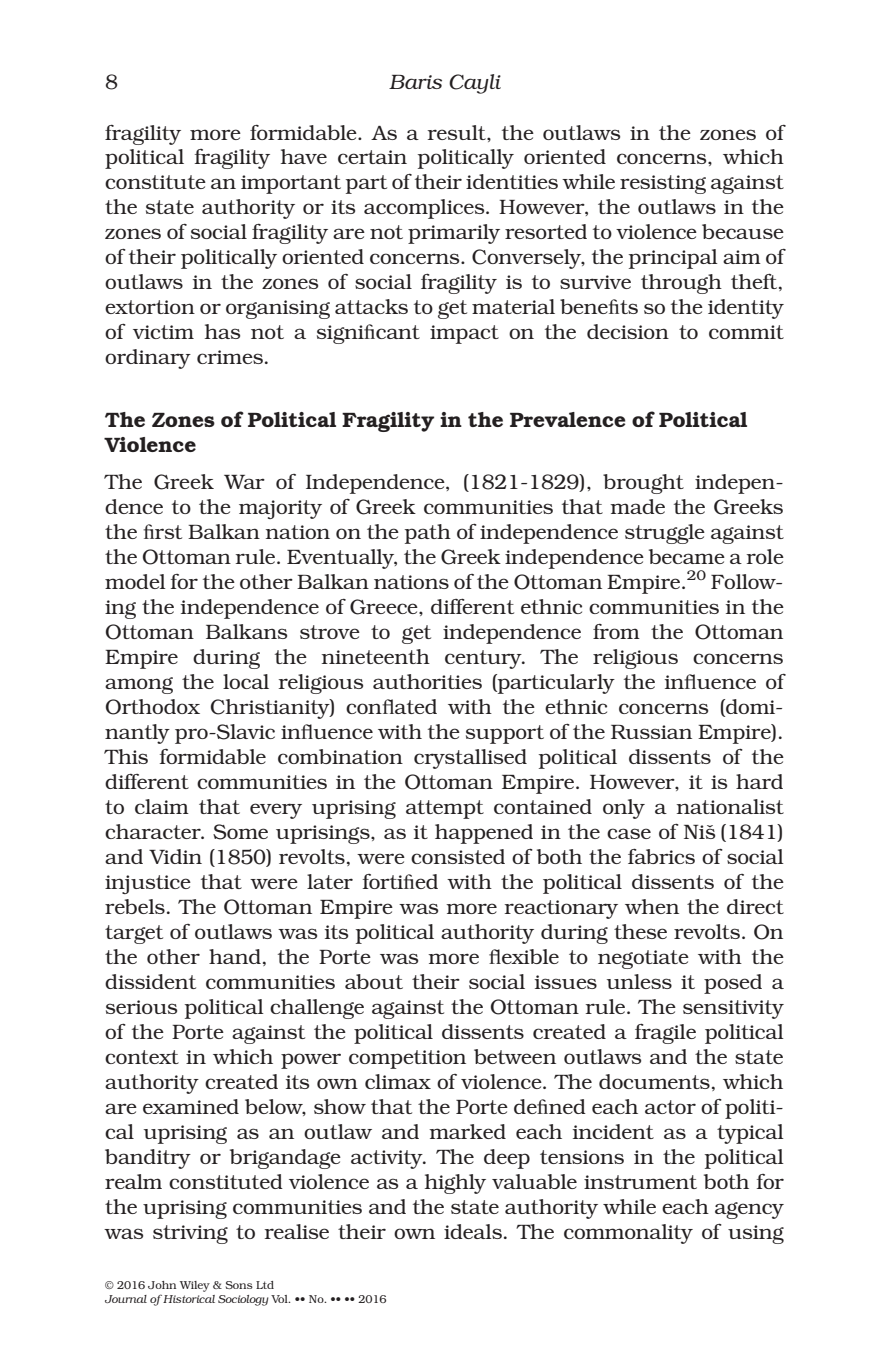 Image resolution: width=896 pixels, height=1352 pixels. Describe the element at coordinates (628, 1234) in the page. I see `commonality` at that location.
